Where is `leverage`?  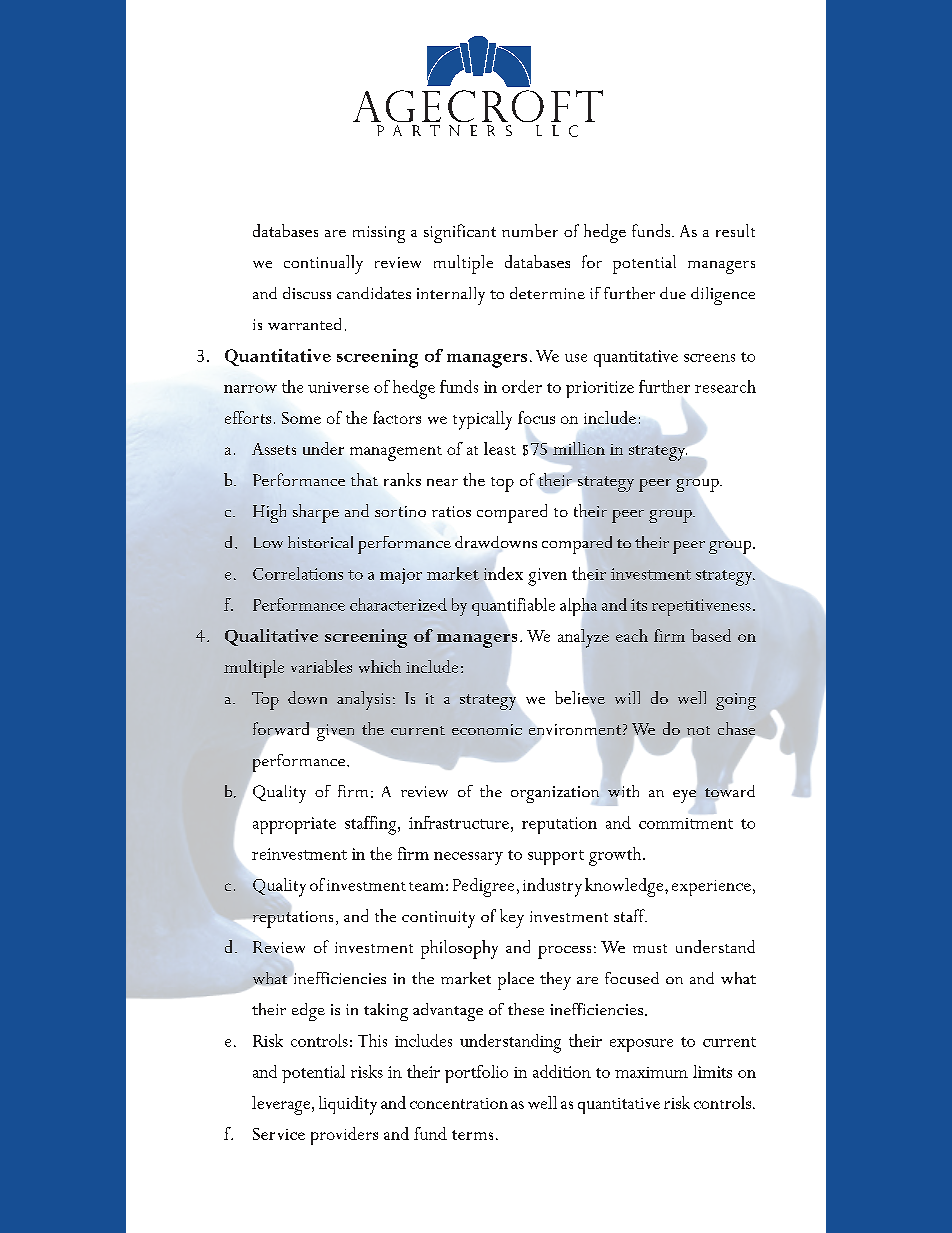 leverage is located at coordinates (282, 1105).
